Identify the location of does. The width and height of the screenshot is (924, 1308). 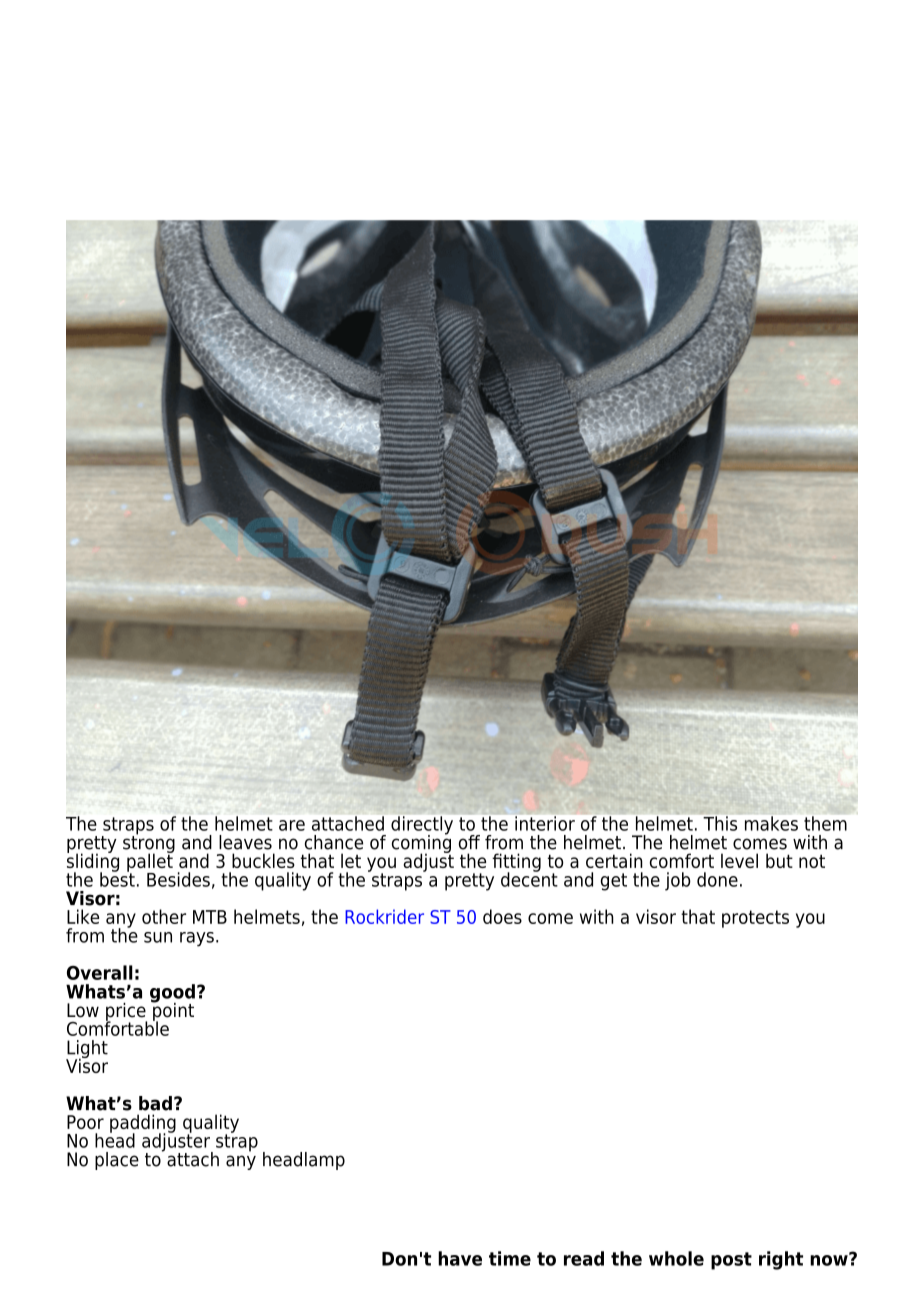
(502, 916).
